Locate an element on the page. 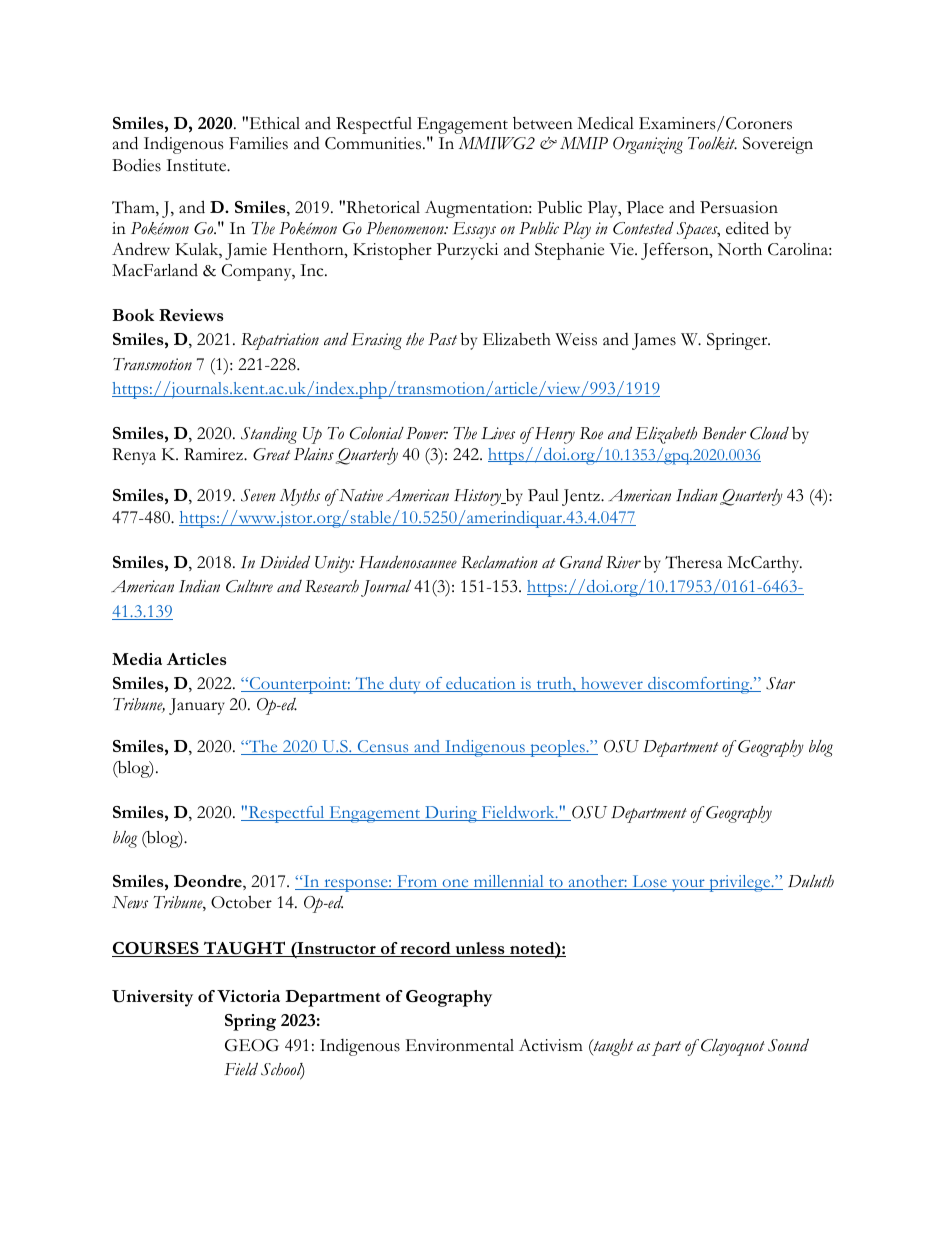 The image size is (952, 1233). Families is located at coordinates (258, 143).
